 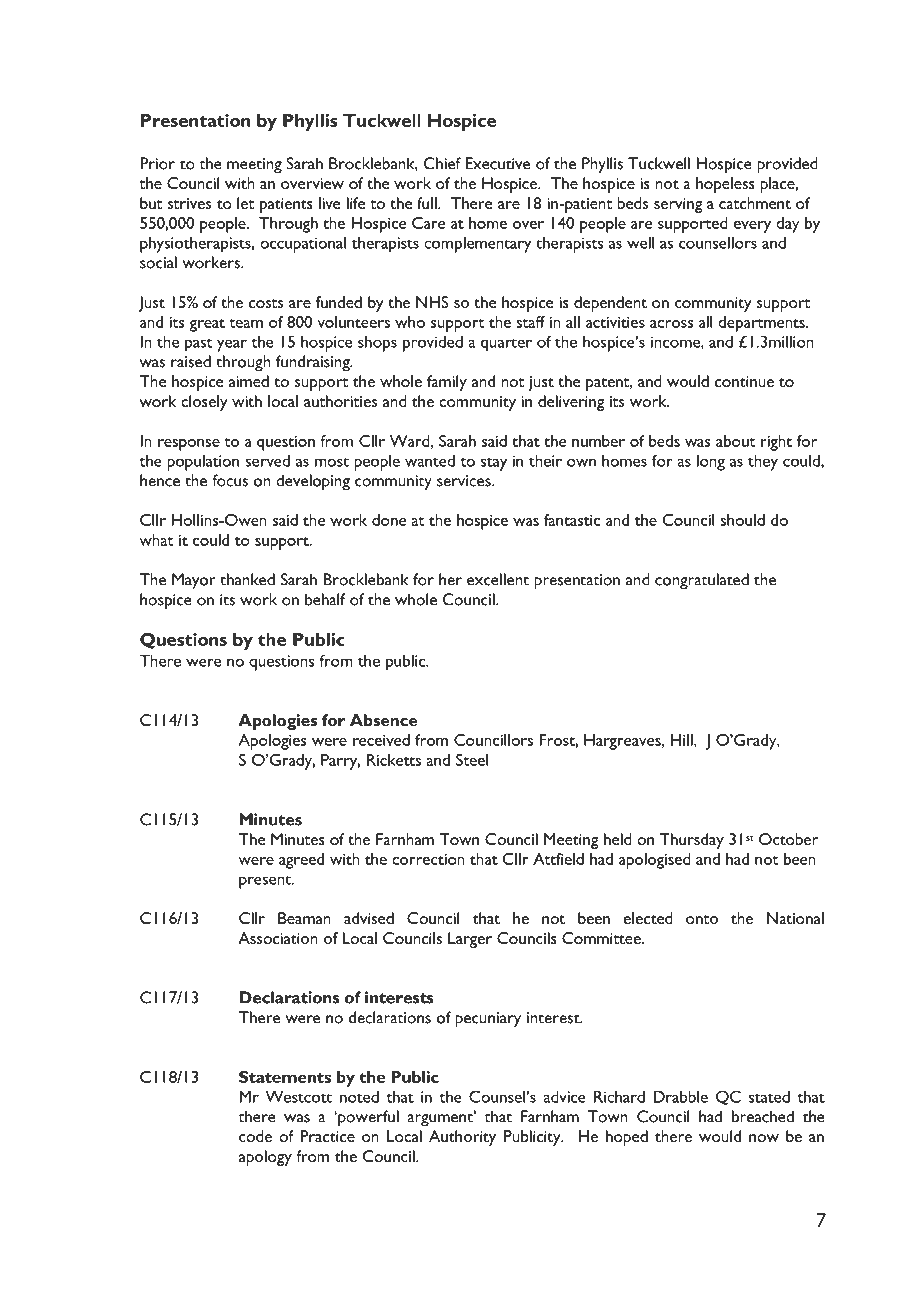 What do you see at coordinates (742, 520) in the screenshot?
I see `should` at bounding box center [742, 520].
